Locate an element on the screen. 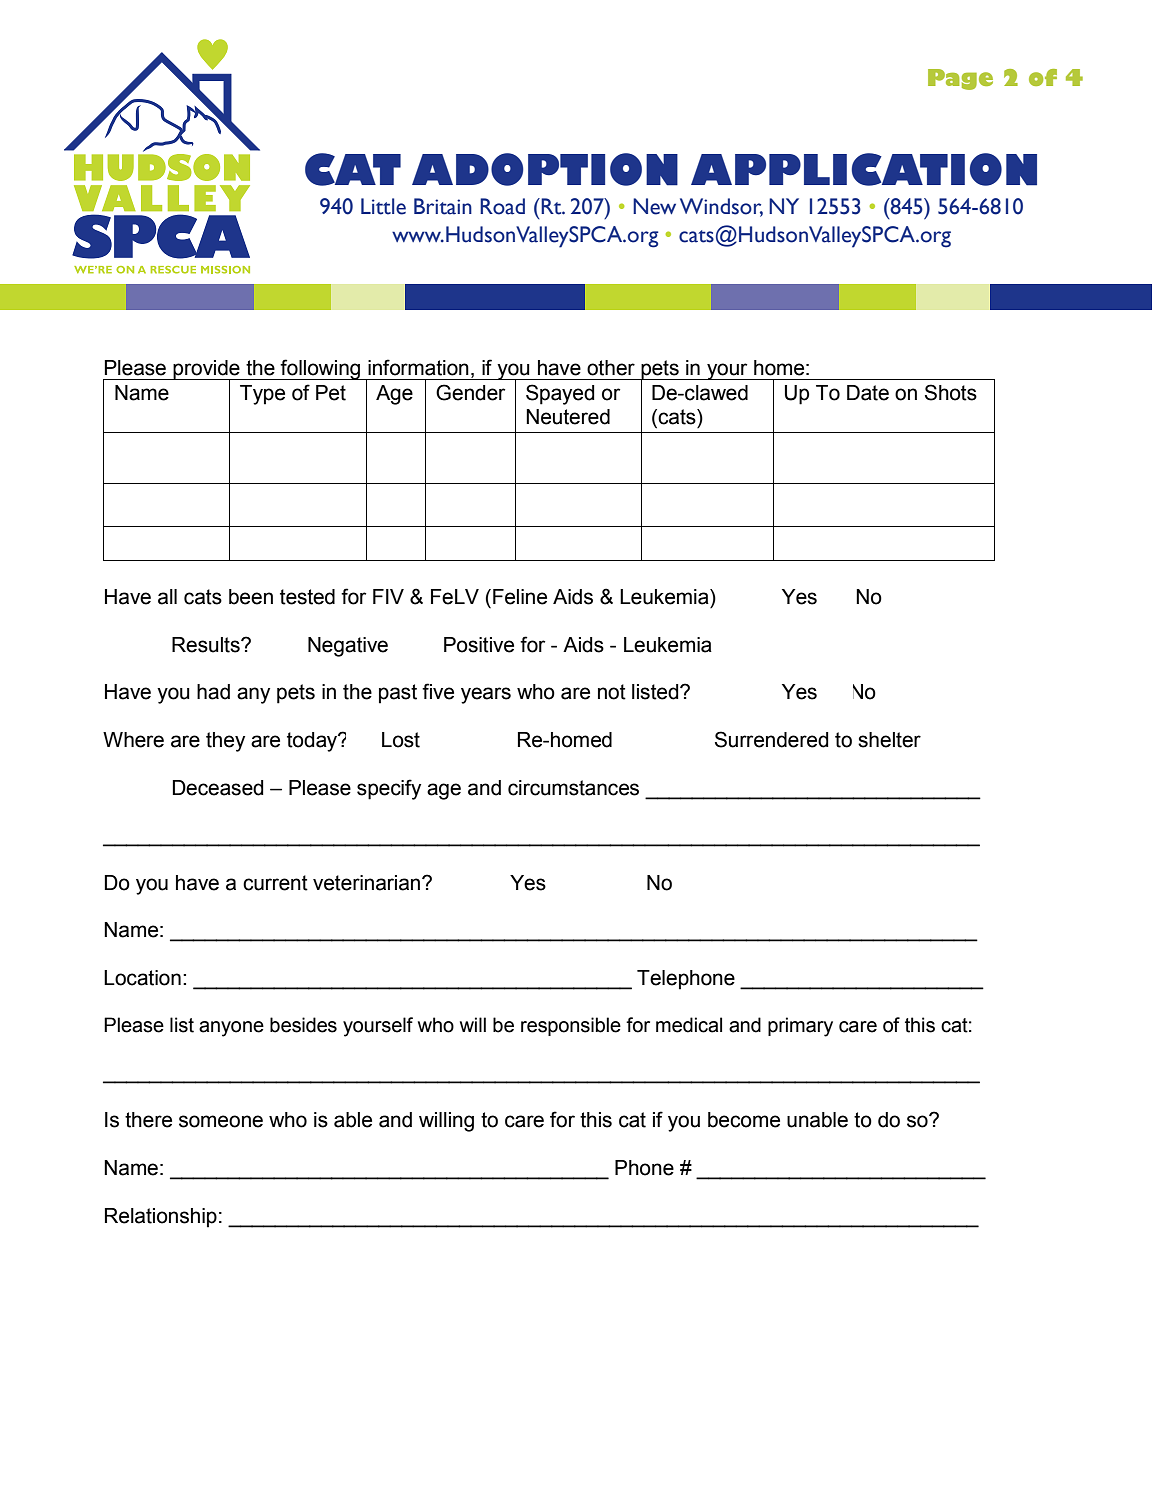 This screenshot has width=1153, height=1492. ADOPTION is located at coordinates (545, 169).
